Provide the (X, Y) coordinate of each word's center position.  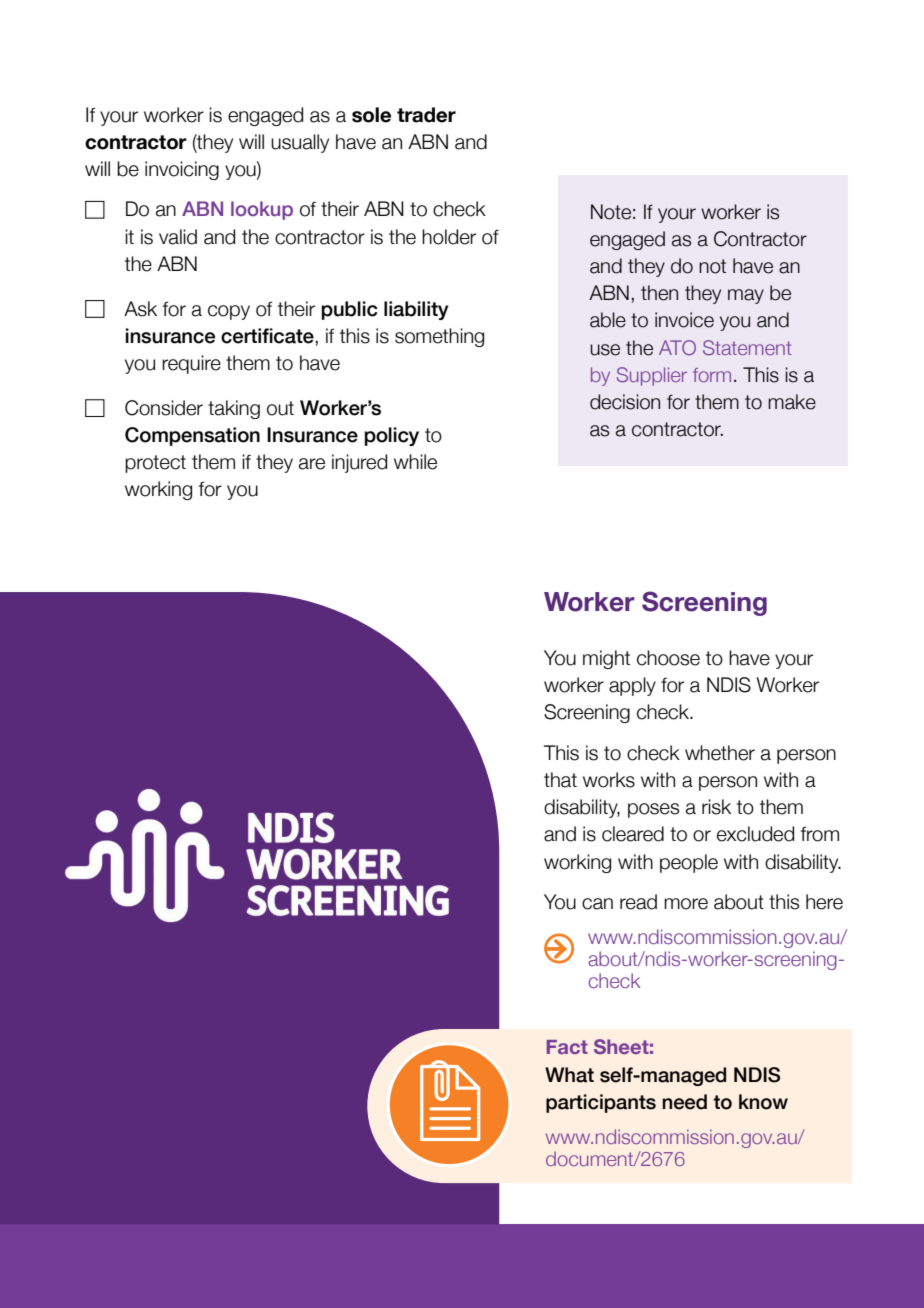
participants (601, 1103)
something (439, 337)
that (560, 780)
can (597, 904)
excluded (755, 834)
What (569, 1075)
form (712, 375)
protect (155, 464)
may (746, 296)
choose (668, 658)
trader (426, 115)
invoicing (182, 170)
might (606, 659)
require (191, 364)
